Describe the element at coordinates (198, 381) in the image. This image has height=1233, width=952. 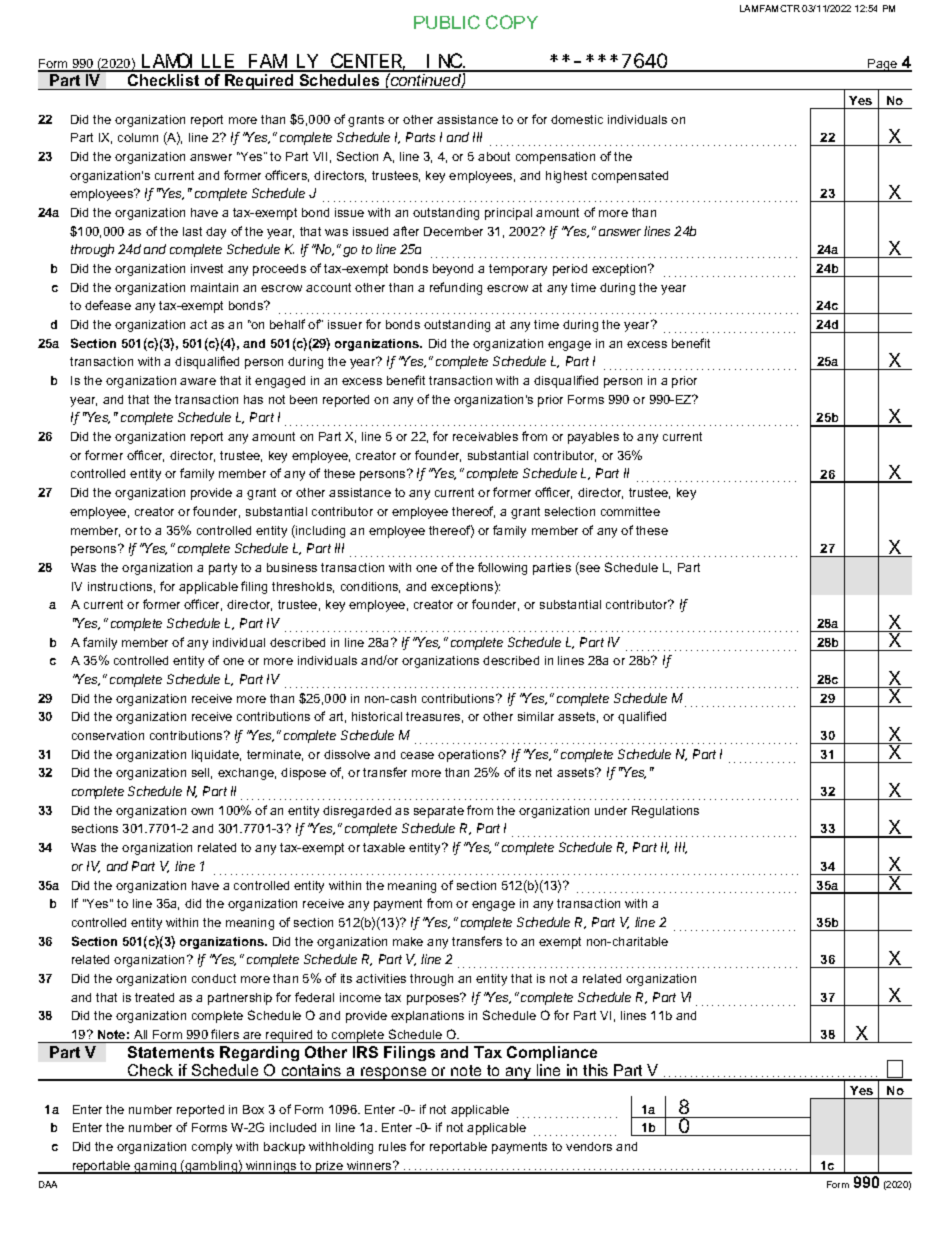
I see `aware` at that location.
